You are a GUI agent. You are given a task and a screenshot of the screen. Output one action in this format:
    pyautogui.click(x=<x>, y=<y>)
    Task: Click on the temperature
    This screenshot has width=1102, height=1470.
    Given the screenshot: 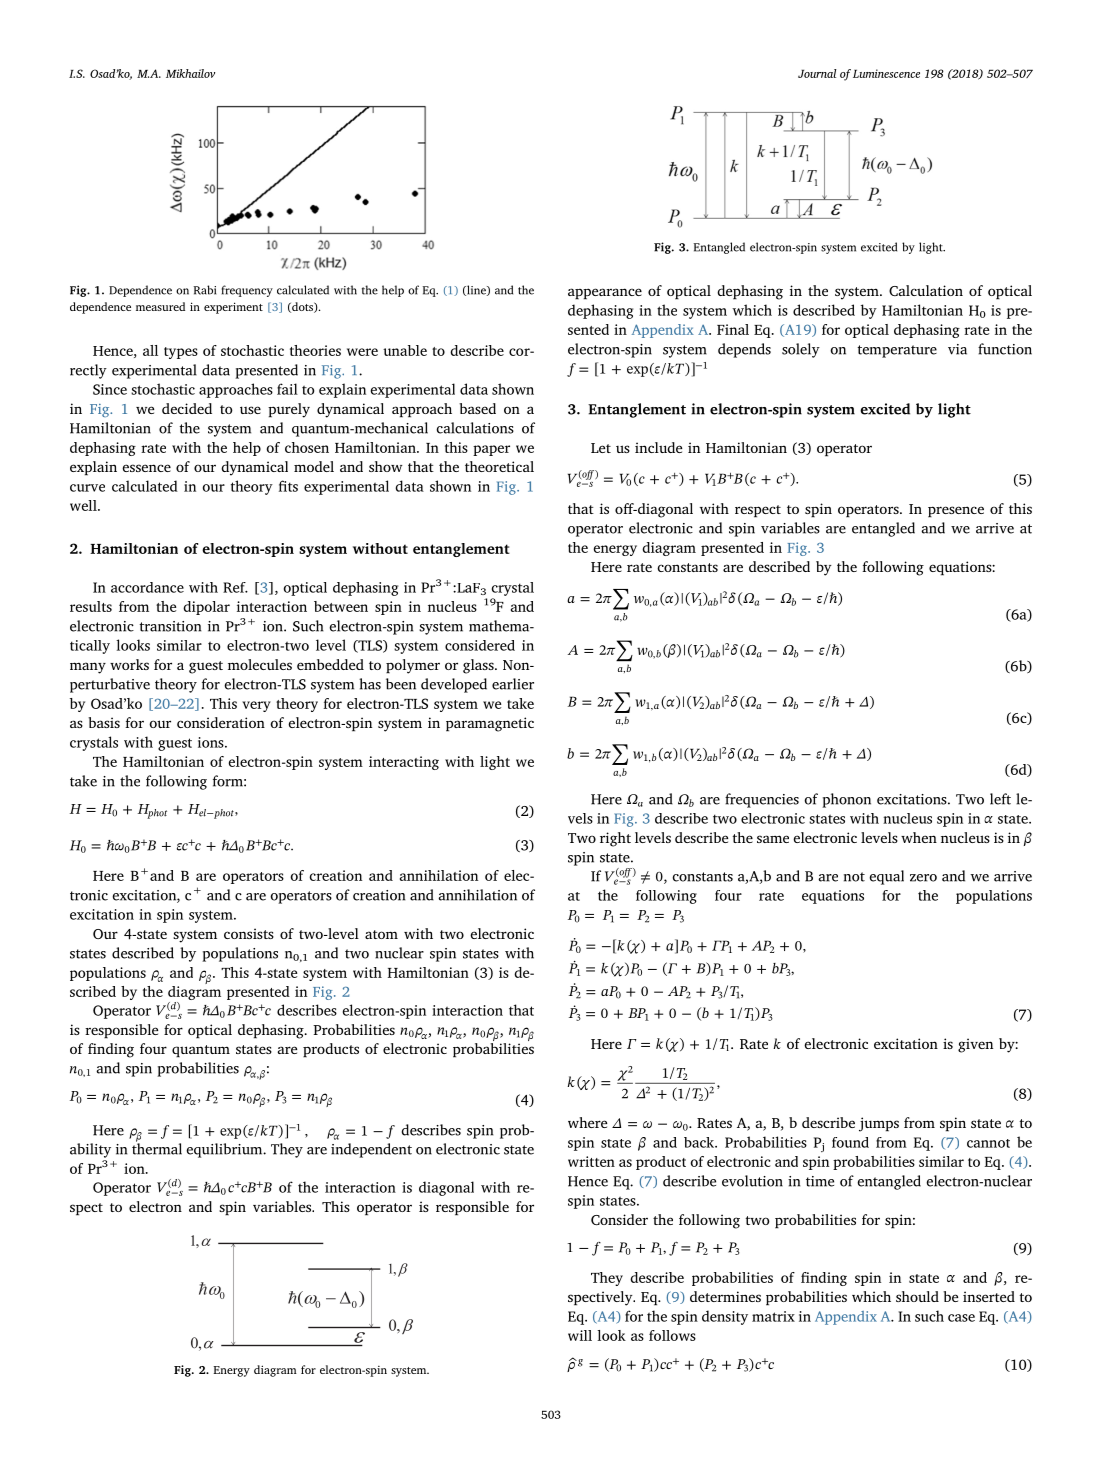 What is the action you would take?
    pyautogui.click(x=897, y=351)
